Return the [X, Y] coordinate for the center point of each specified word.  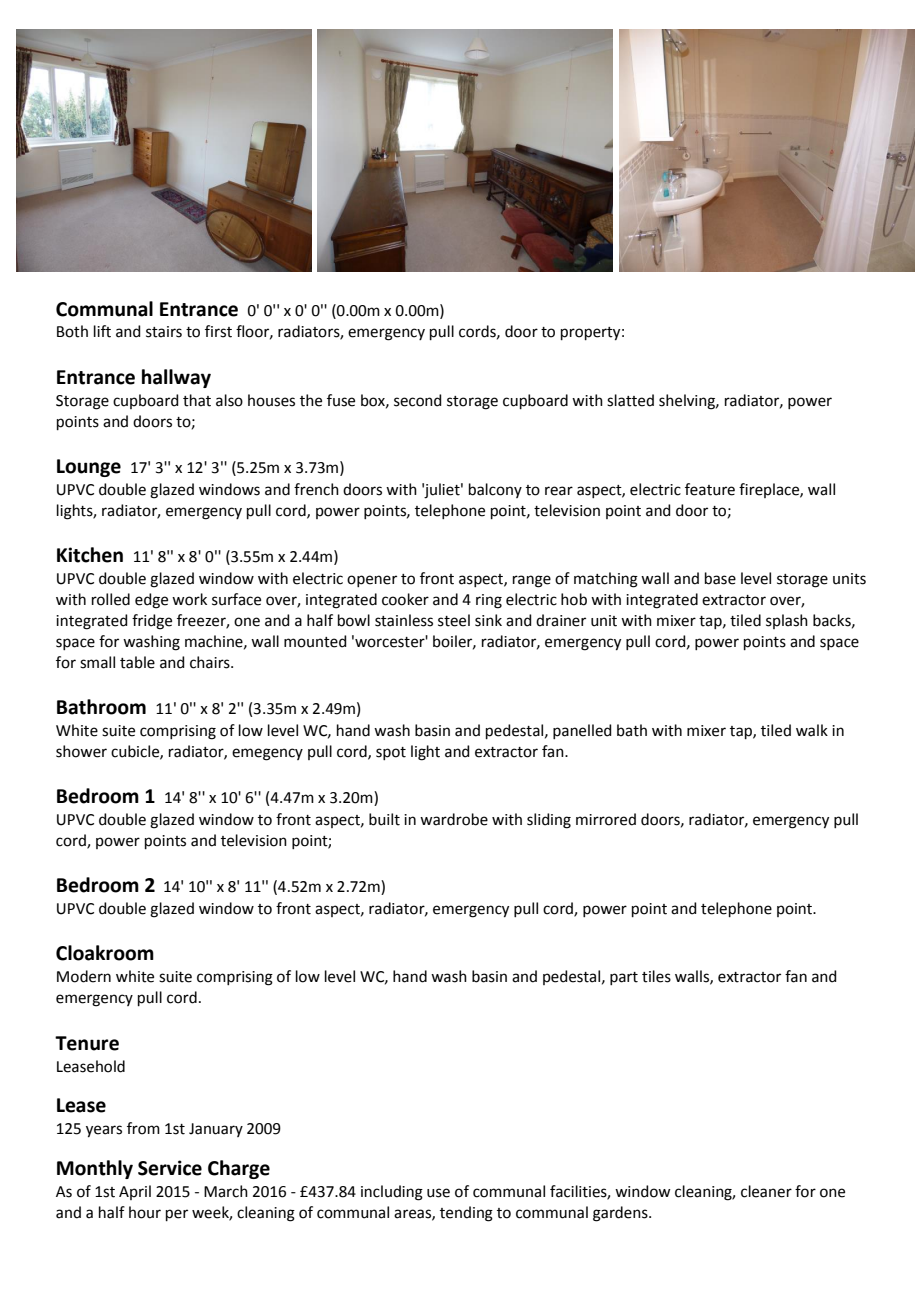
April [135, 1192]
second [418, 400]
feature [710, 489]
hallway [176, 378]
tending [466, 1214]
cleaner [766, 1191]
